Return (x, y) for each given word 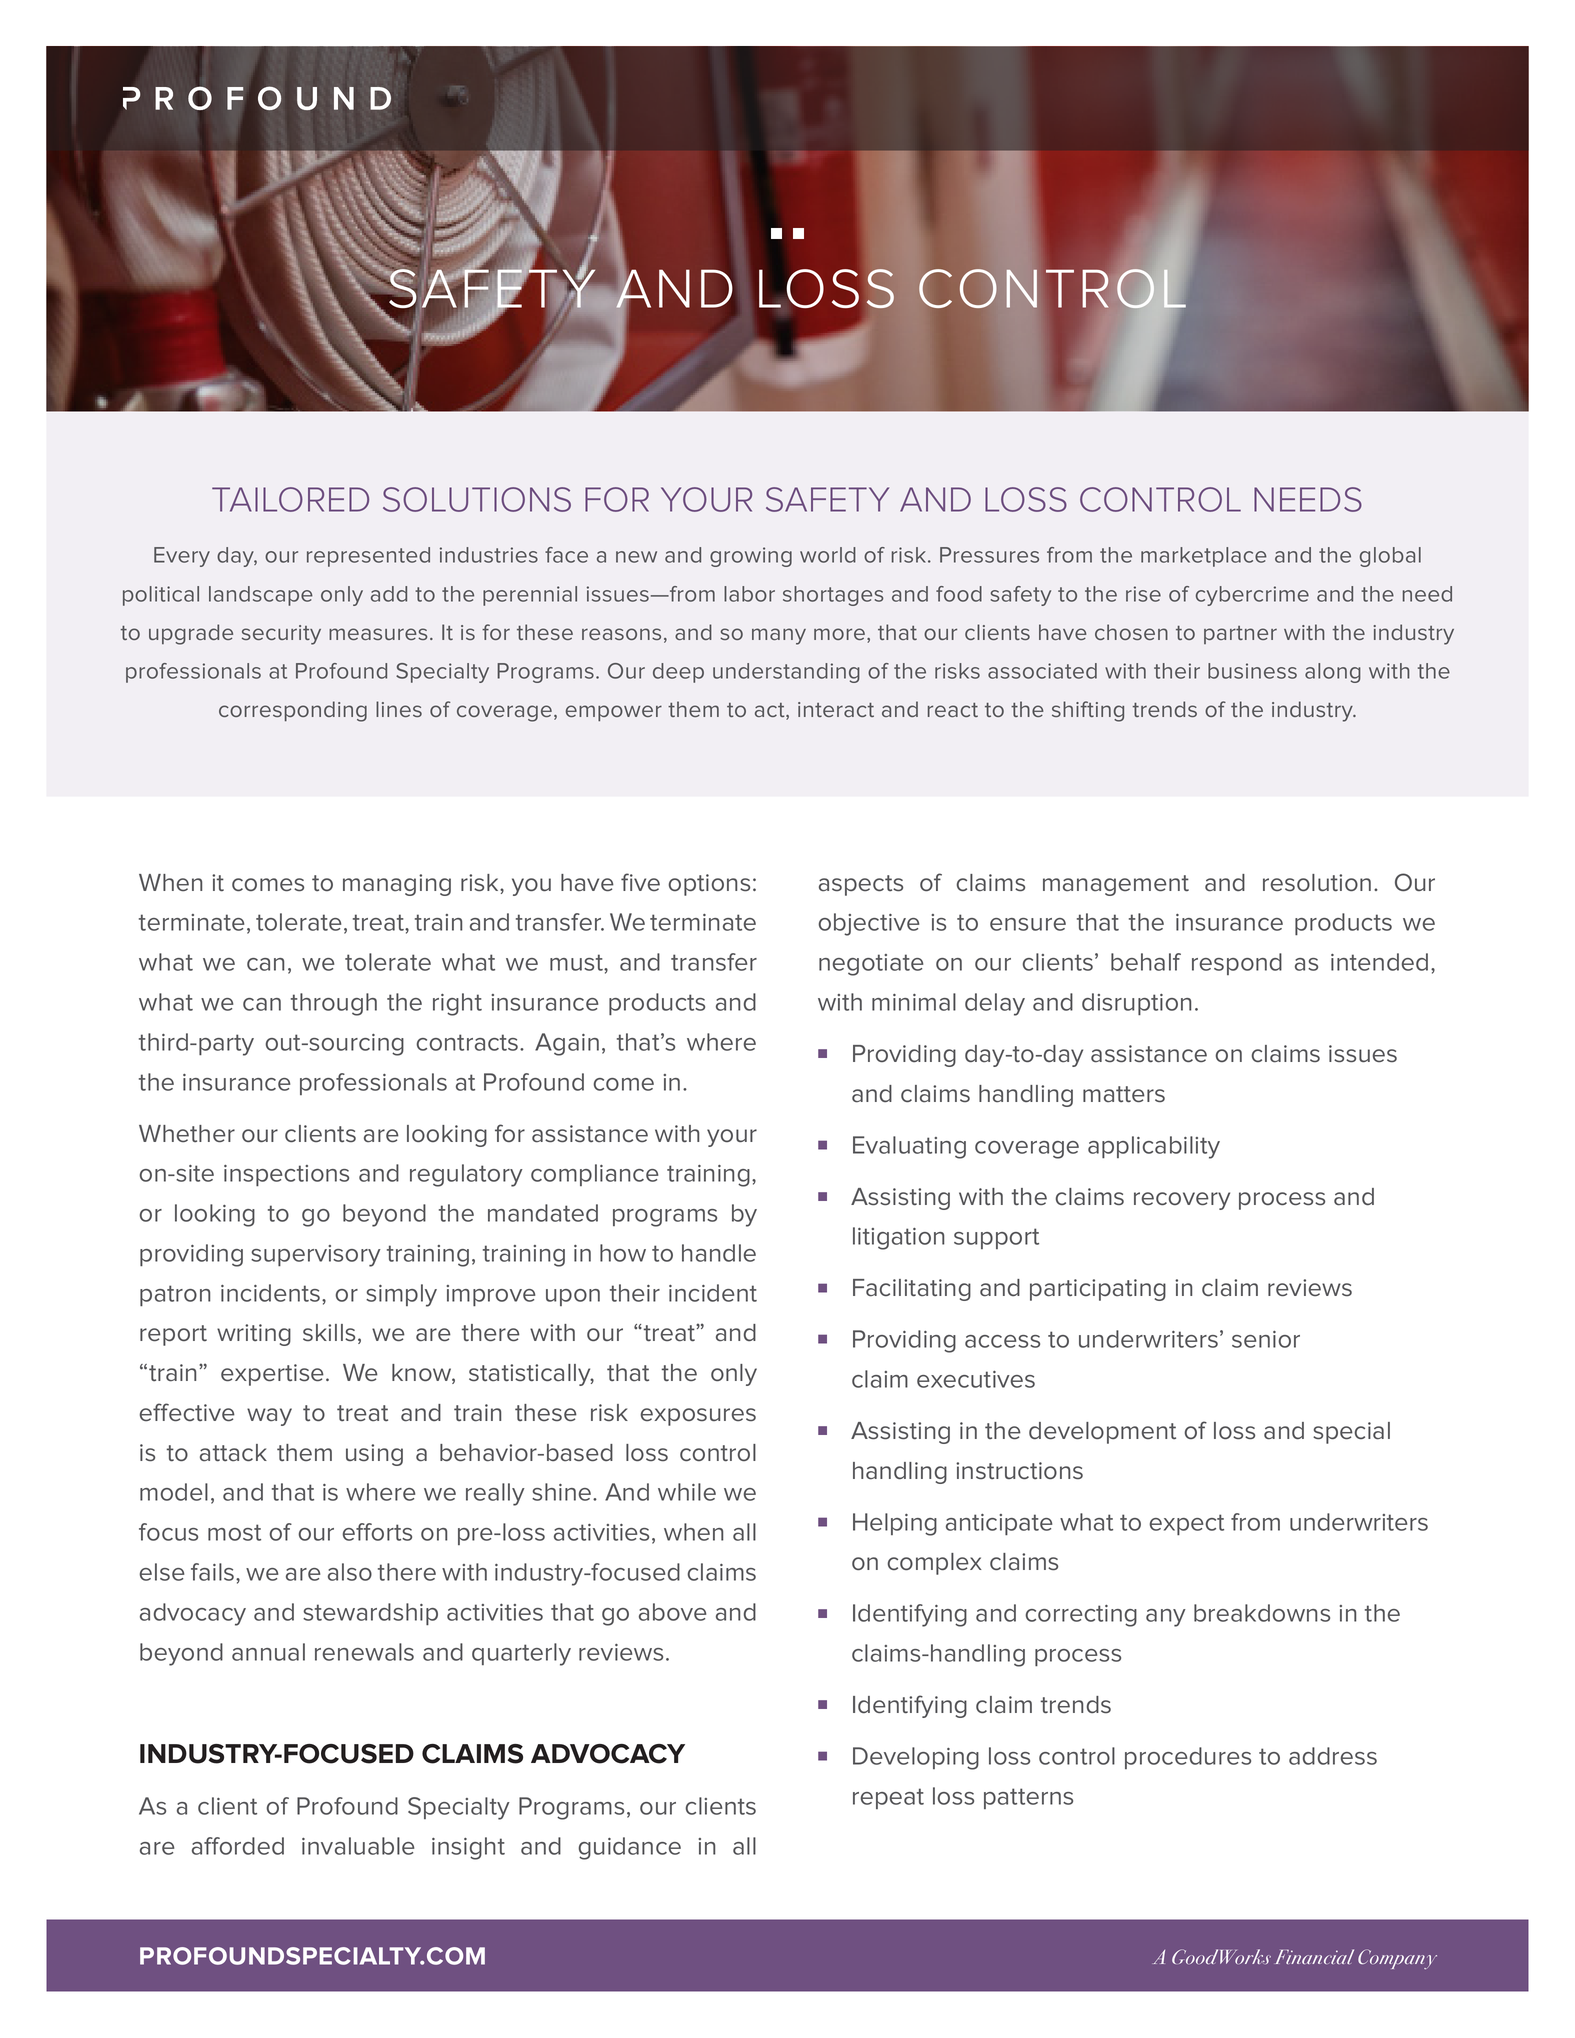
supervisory (316, 1256)
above (672, 1612)
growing (751, 557)
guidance (630, 1848)
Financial (1314, 1956)
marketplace (1204, 557)
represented (368, 557)
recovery (1182, 1201)
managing (397, 885)
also (350, 1572)
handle (719, 1253)
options (709, 885)
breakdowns (1262, 1613)
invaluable (358, 1846)
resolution (1317, 883)
